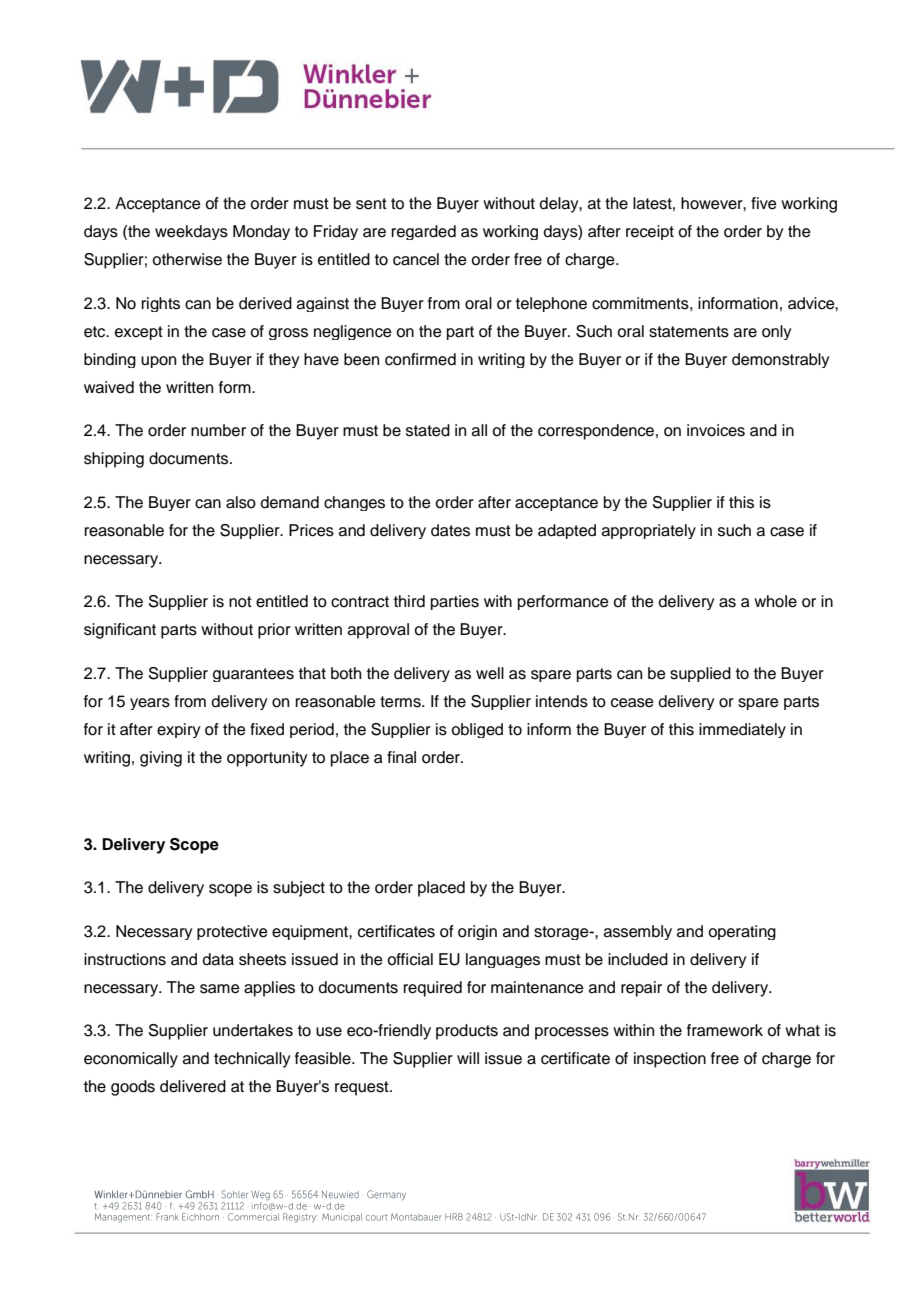 The height and width of the screenshot is (1309, 924). I want to click on regarded, so click(424, 232).
